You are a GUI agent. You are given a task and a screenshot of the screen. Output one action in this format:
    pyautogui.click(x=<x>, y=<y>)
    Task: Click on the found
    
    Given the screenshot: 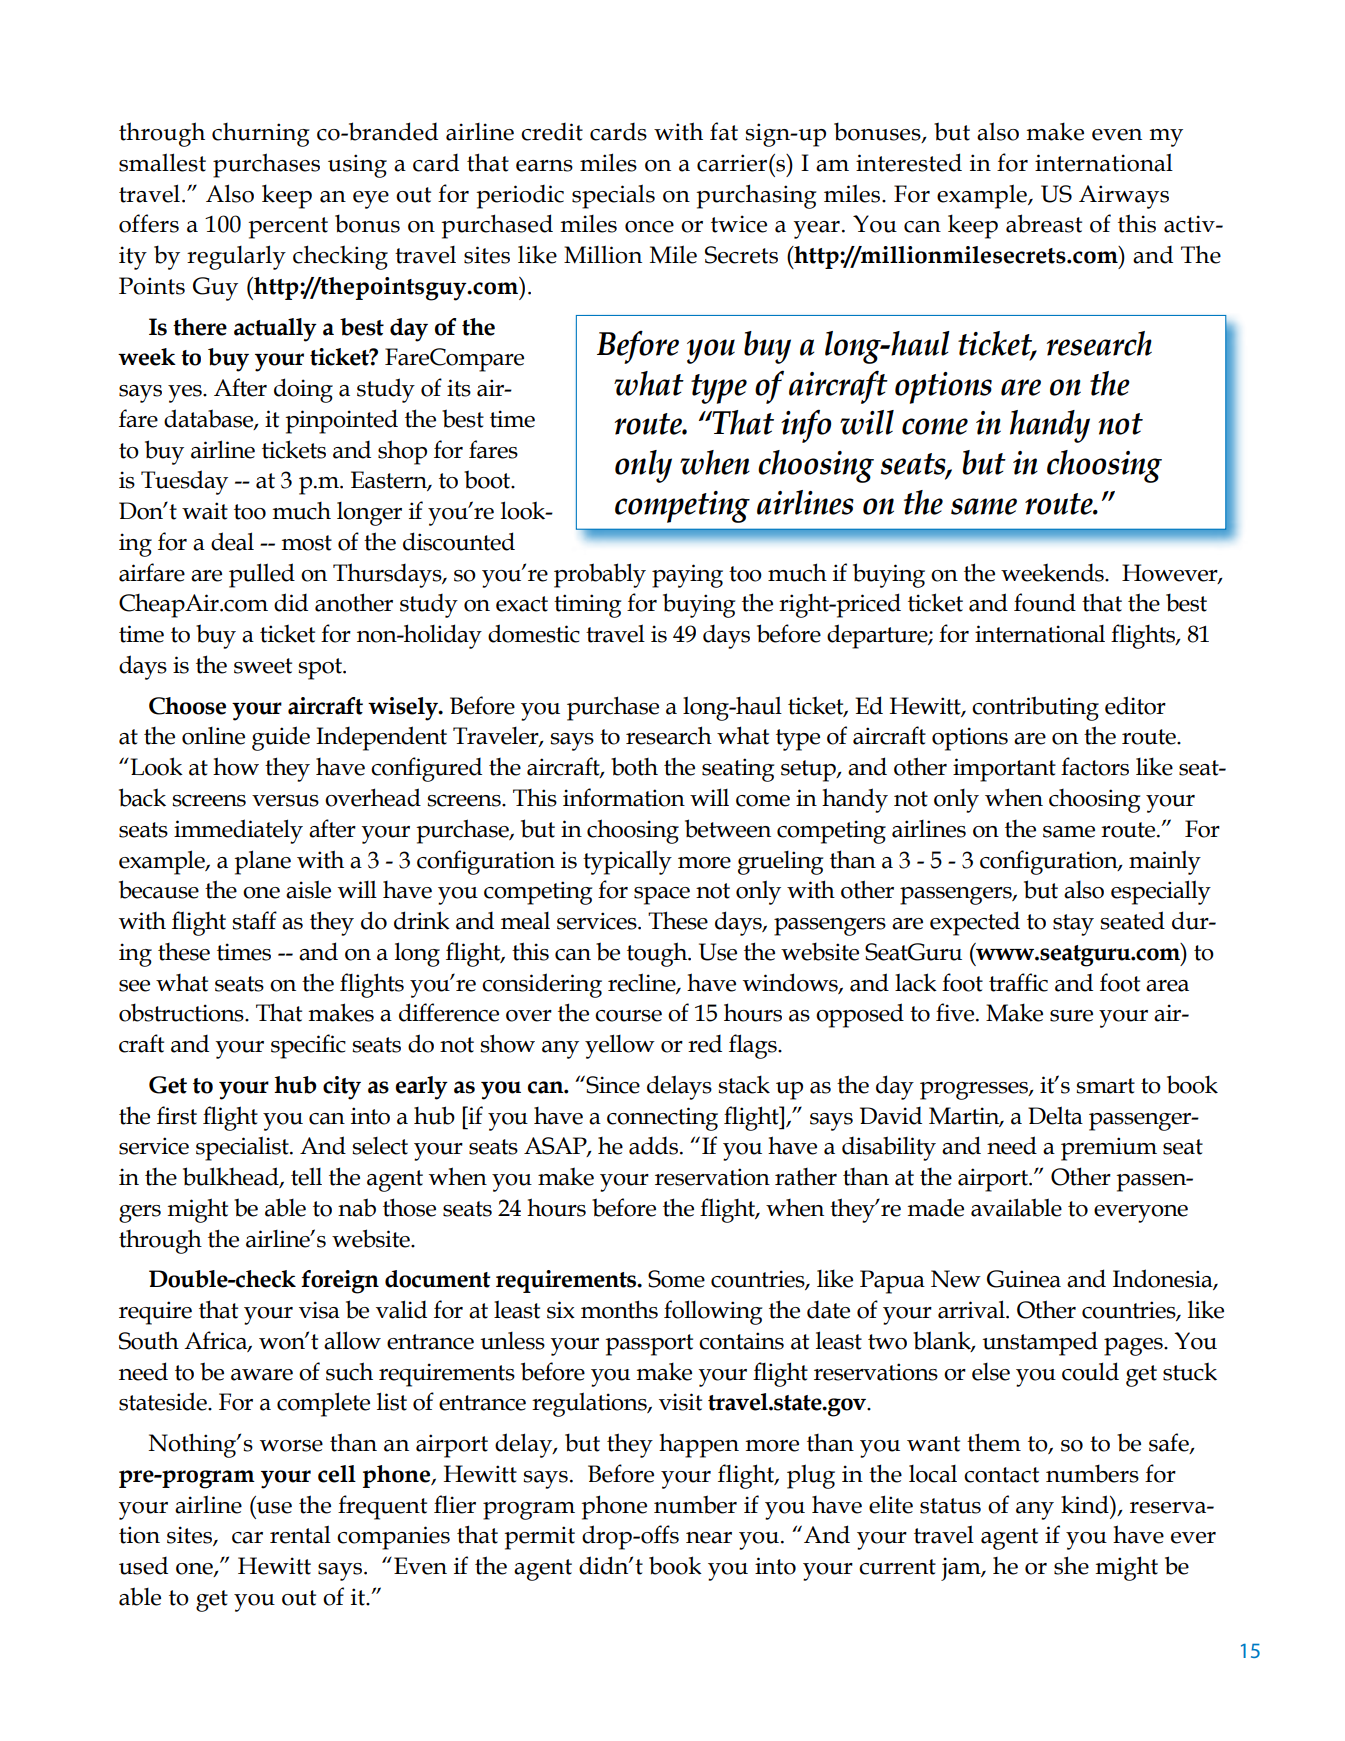 What is the action you would take?
    pyautogui.click(x=1045, y=602)
